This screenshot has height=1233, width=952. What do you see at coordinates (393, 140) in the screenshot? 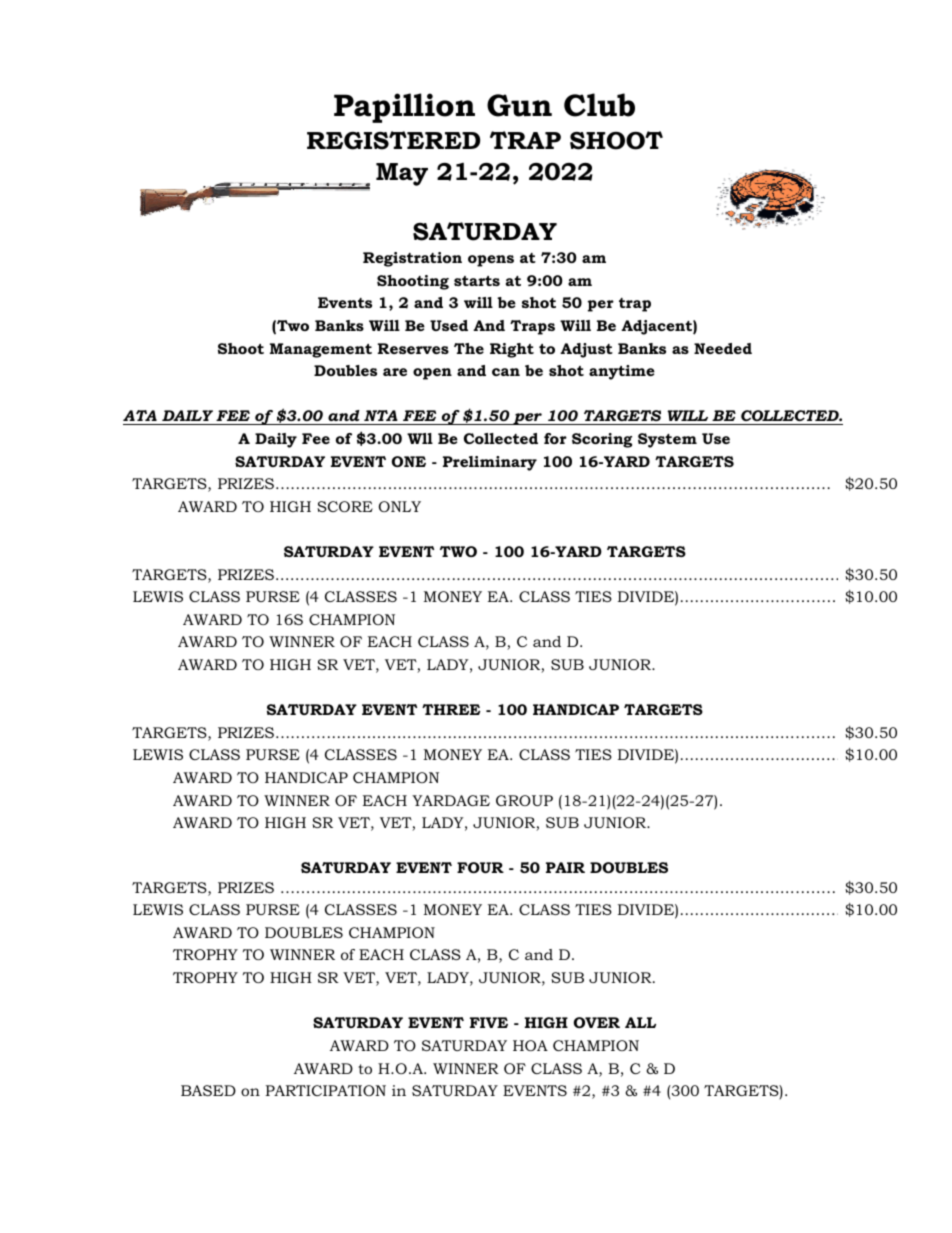
I see `REGISTERED` at bounding box center [393, 140].
